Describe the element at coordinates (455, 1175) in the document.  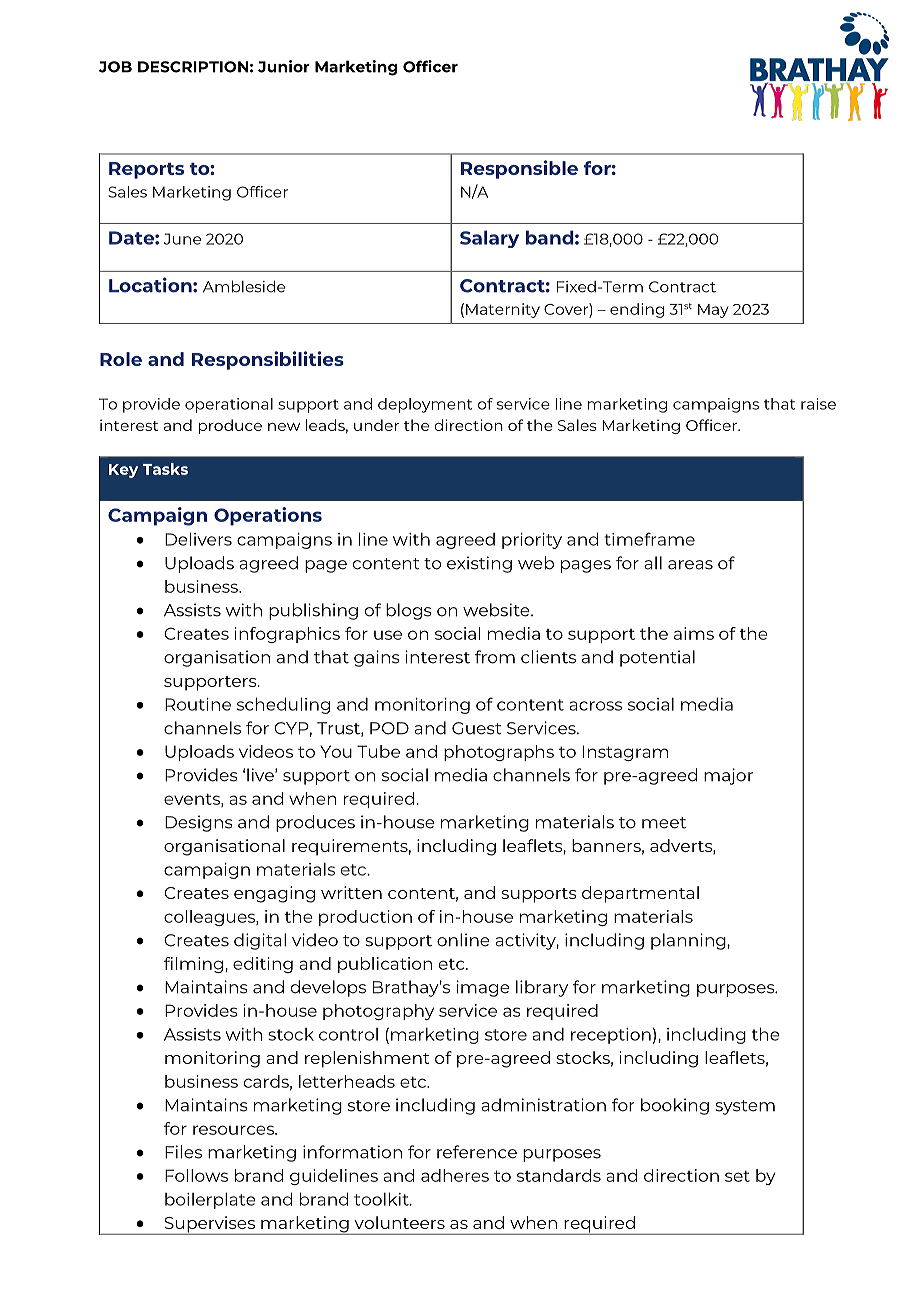
I see `adheres` at that location.
